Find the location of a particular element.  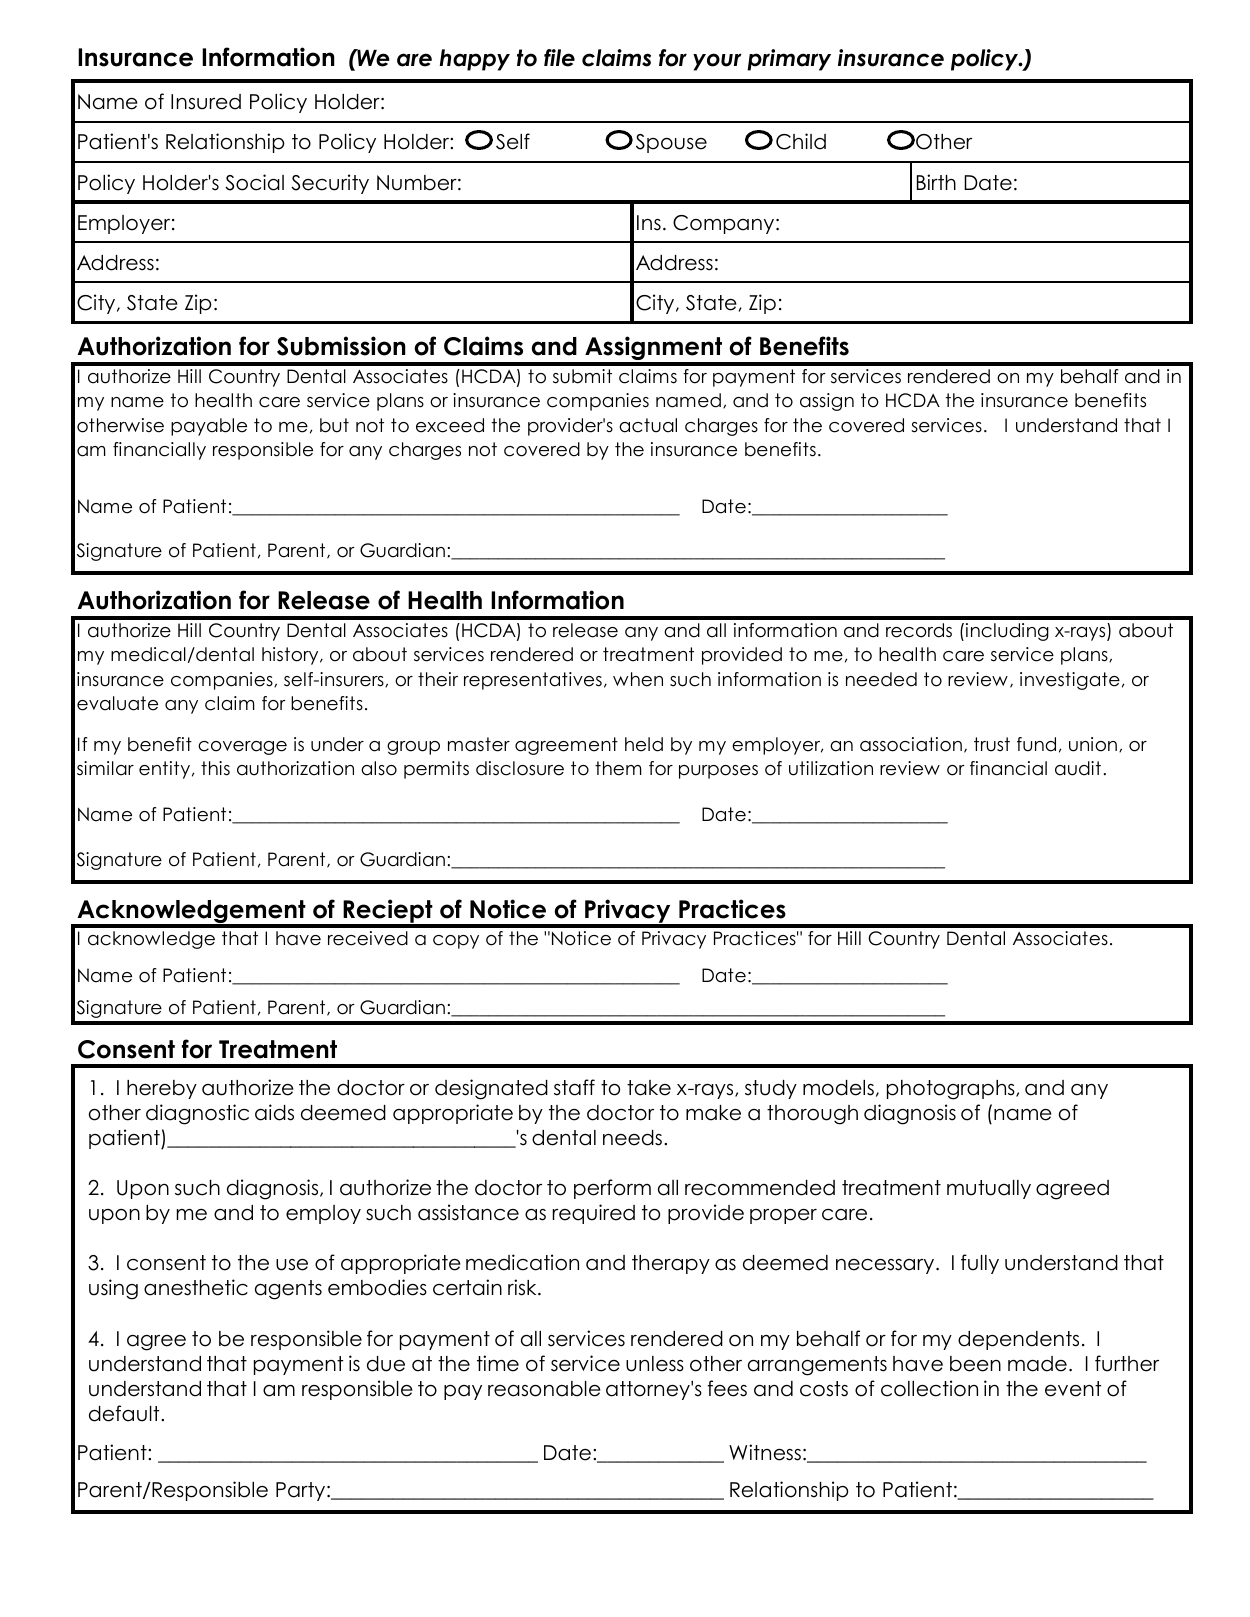

held is located at coordinates (644, 744).
